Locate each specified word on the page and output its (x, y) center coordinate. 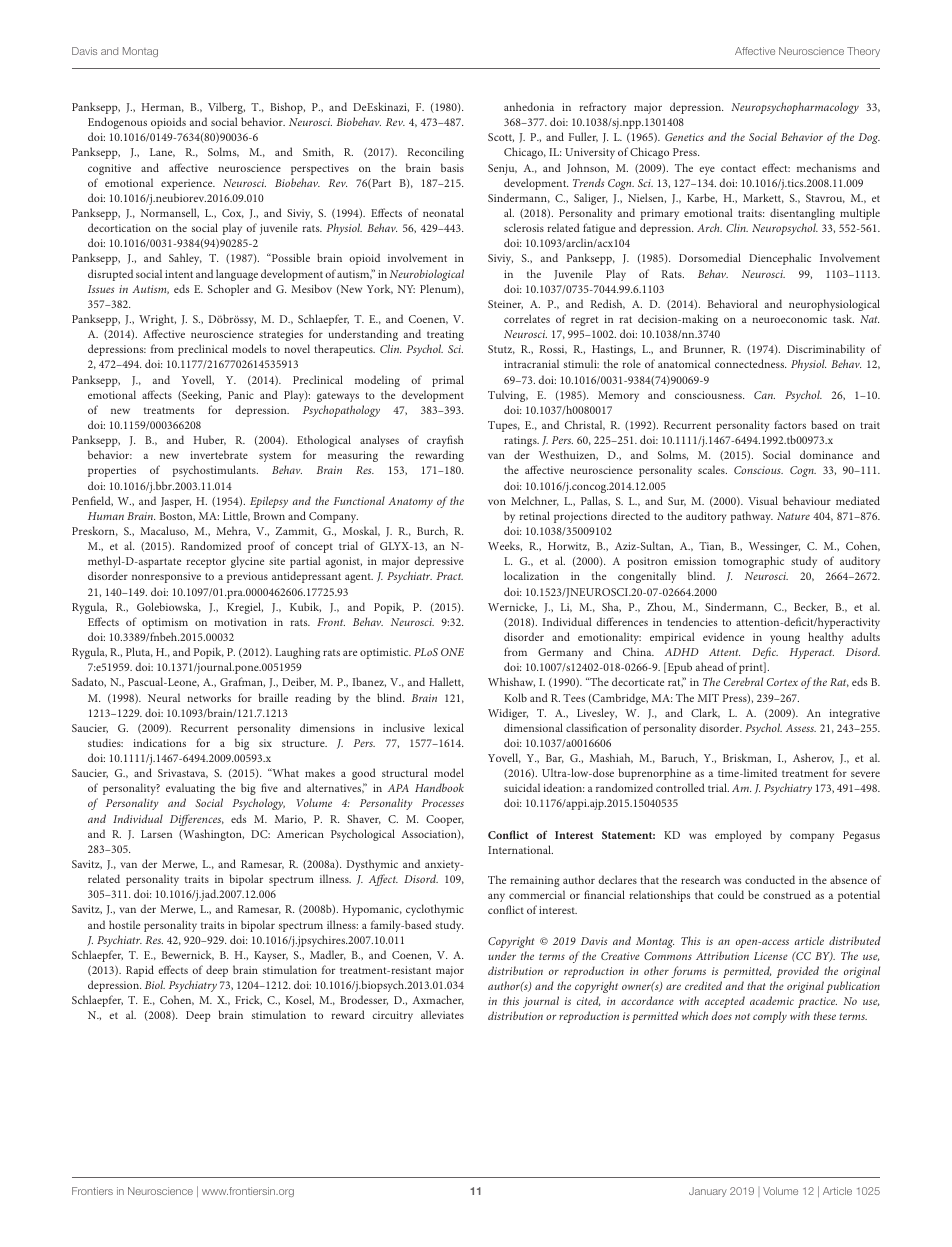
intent (179, 274)
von (497, 502)
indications (159, 742)
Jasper (176, 502)
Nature (793, 516)
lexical (449, 727)
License (771, 956)
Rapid (140, 971)
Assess (801, 728)
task (843, 318)
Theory (863, 52)
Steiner (505, 304)
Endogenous (117, 123)
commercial (537, 894)
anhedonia (529, 106)
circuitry (392, 1016)
